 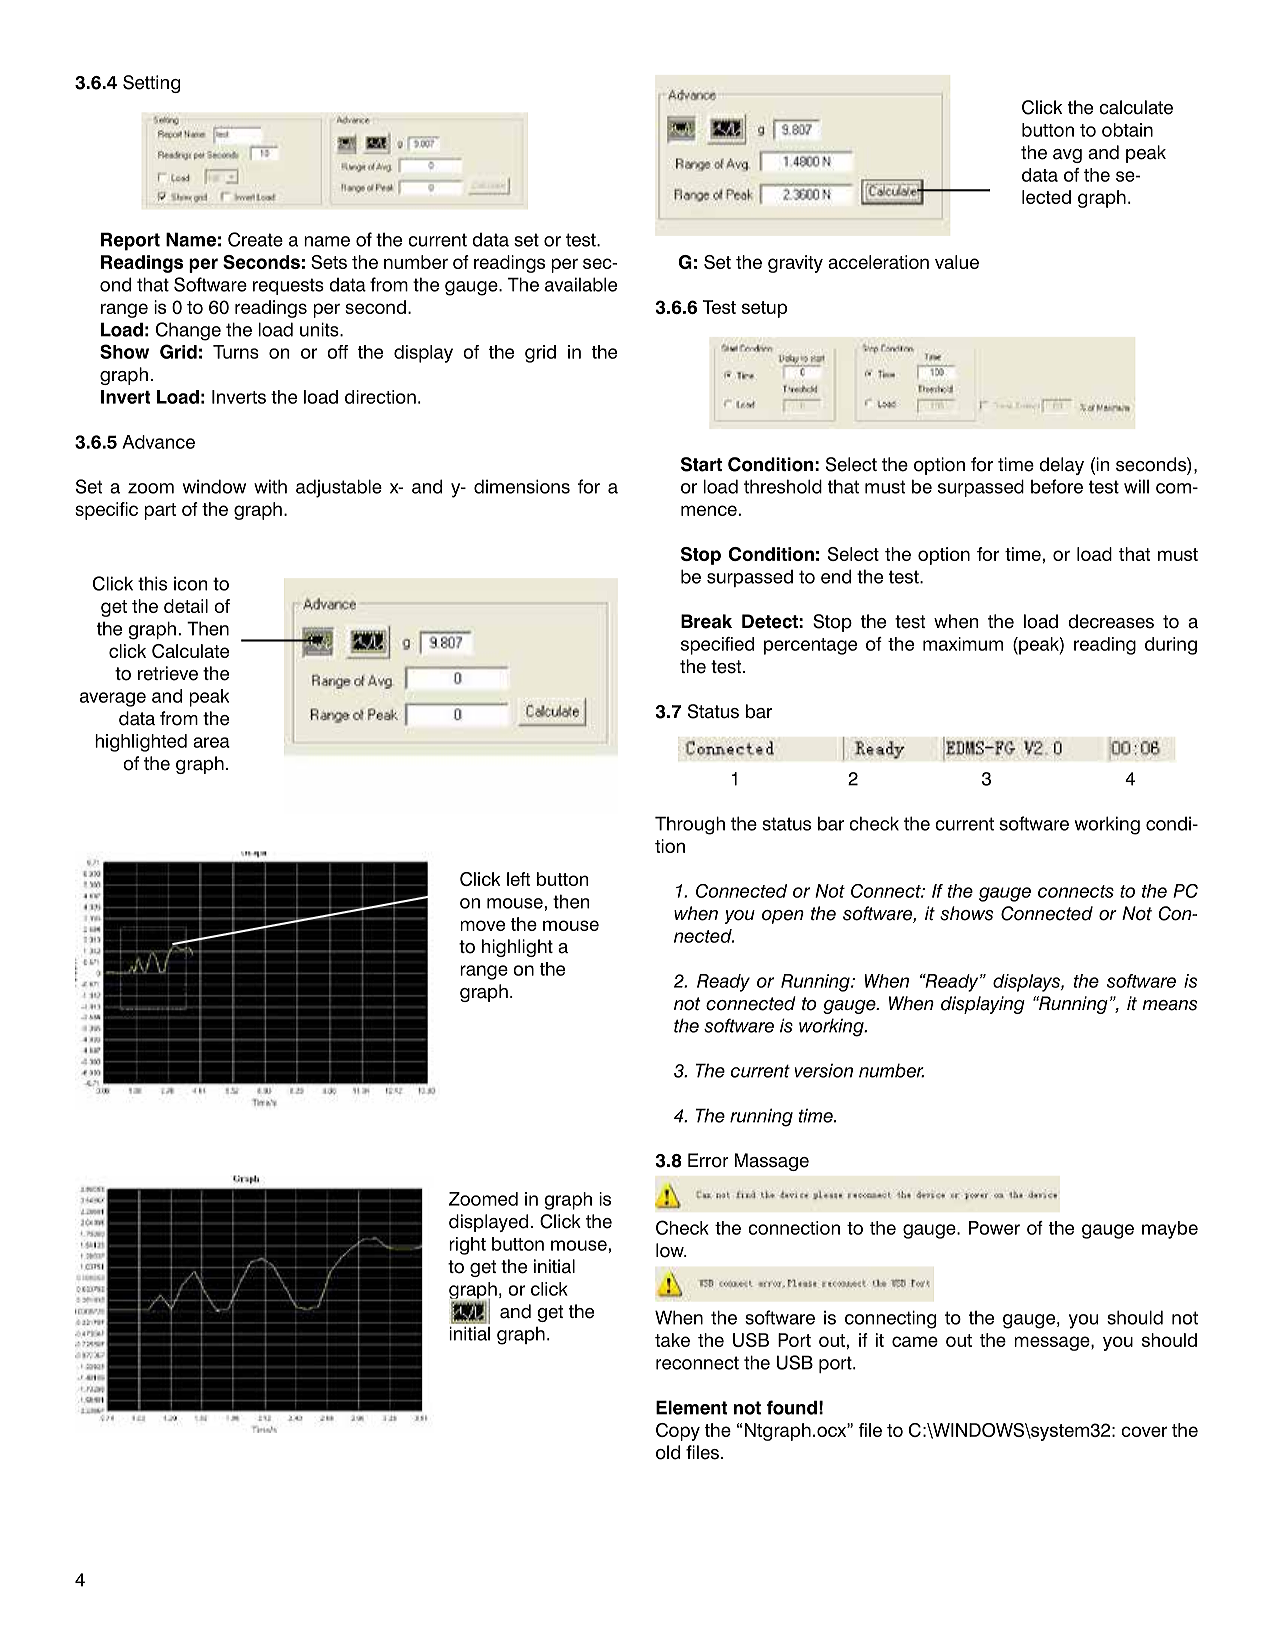 What do you see at coordinates (211, 742) in the screenshot?
I see `area` at bounding box center [211, 742].
